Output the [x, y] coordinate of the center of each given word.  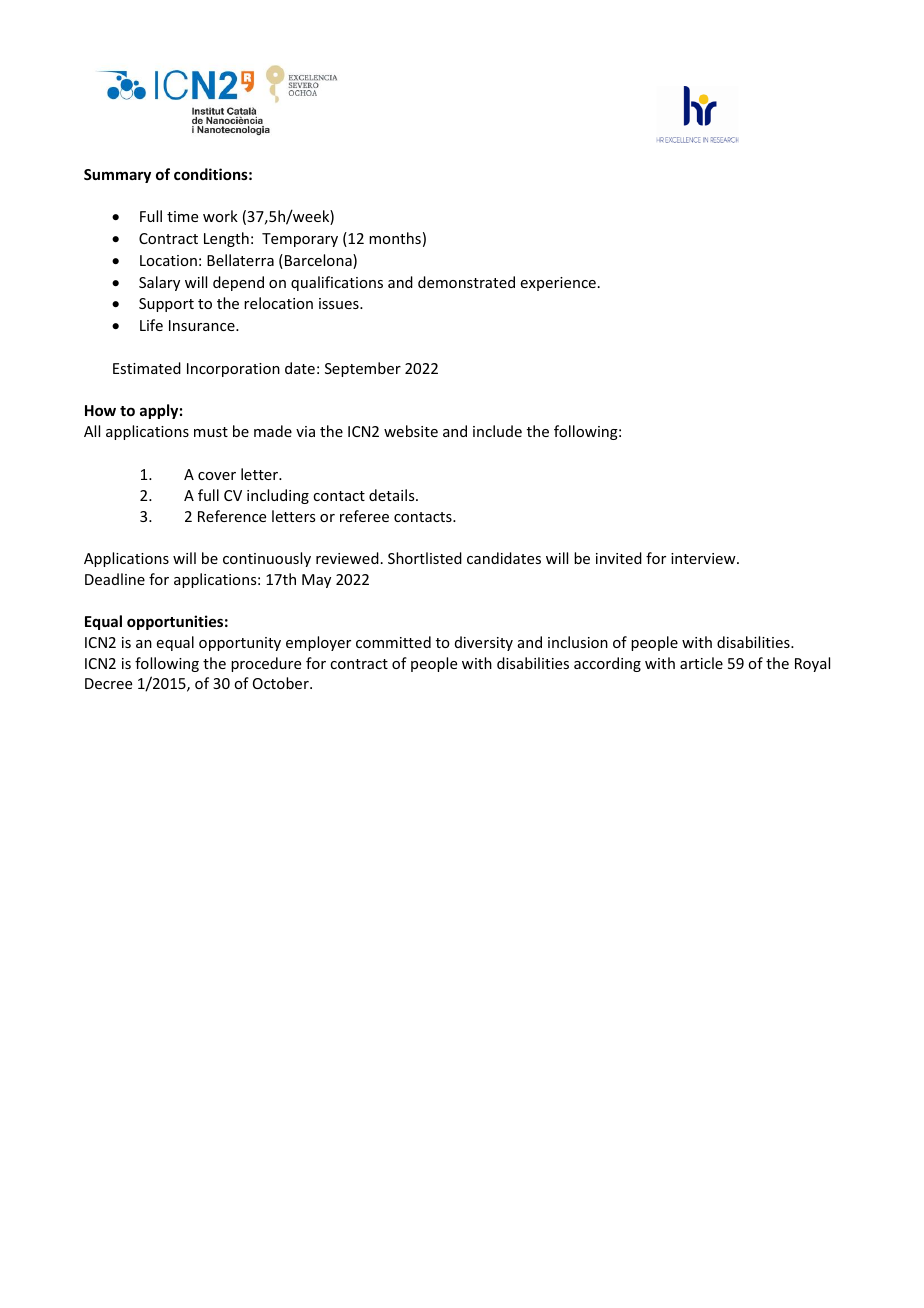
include [497, 431]
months [395, 238]
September [363, 369]
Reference [232, 516]
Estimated [147, 368]
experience [558, 284]
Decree [108, 683]
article [701, 663]
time [182, 216]
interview [704, 558]
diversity [484, 643]
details [393, 495]
